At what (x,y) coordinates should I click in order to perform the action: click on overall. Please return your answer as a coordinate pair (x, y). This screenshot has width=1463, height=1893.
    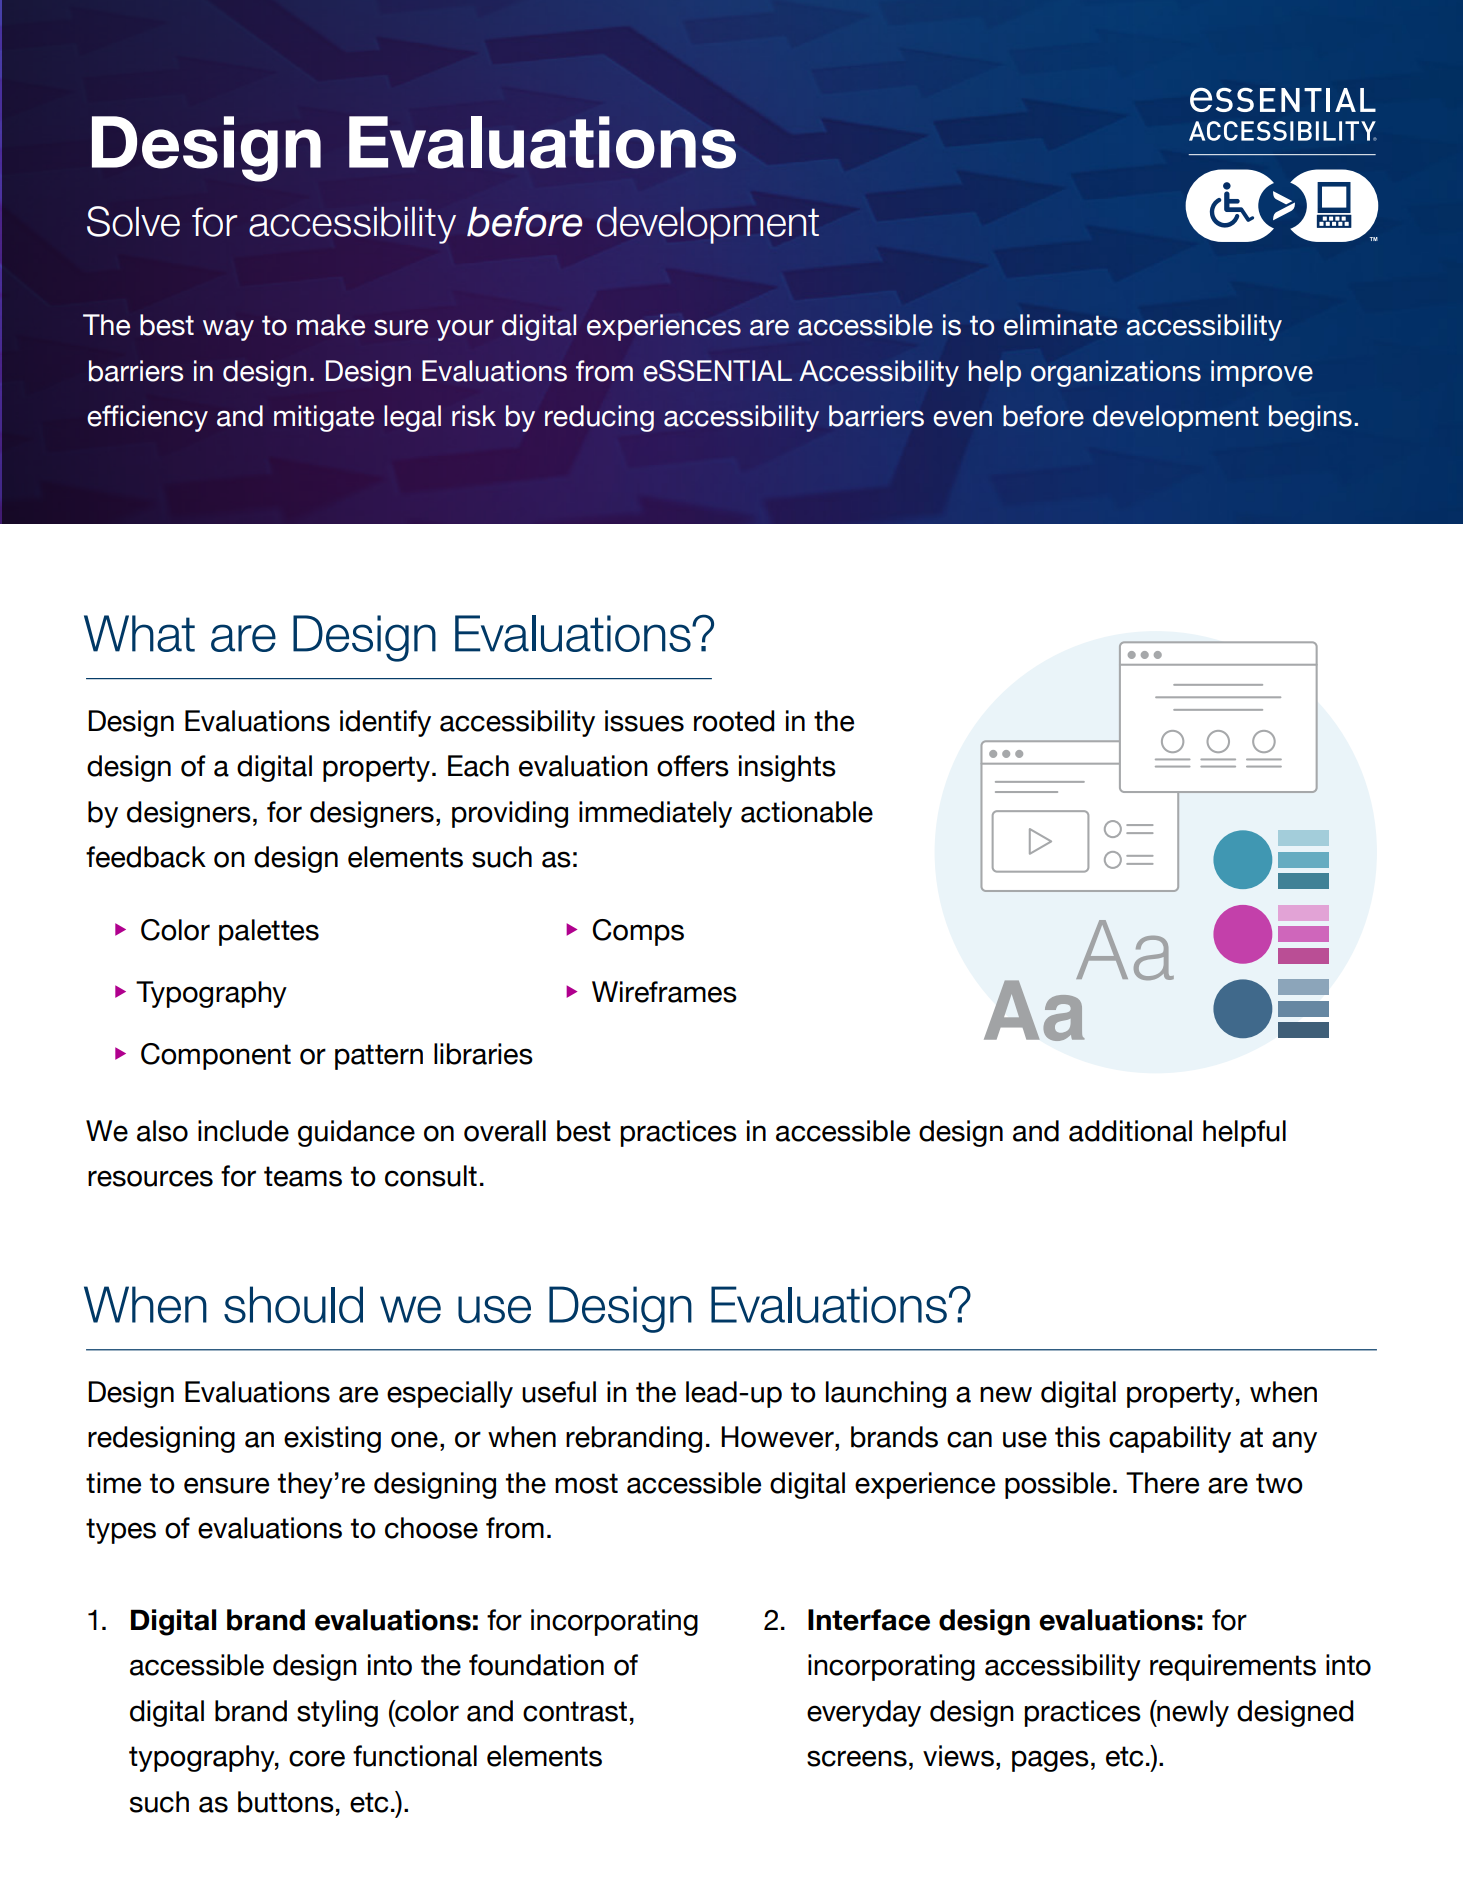
    Looking at the image, I should click on (505, 1131).
